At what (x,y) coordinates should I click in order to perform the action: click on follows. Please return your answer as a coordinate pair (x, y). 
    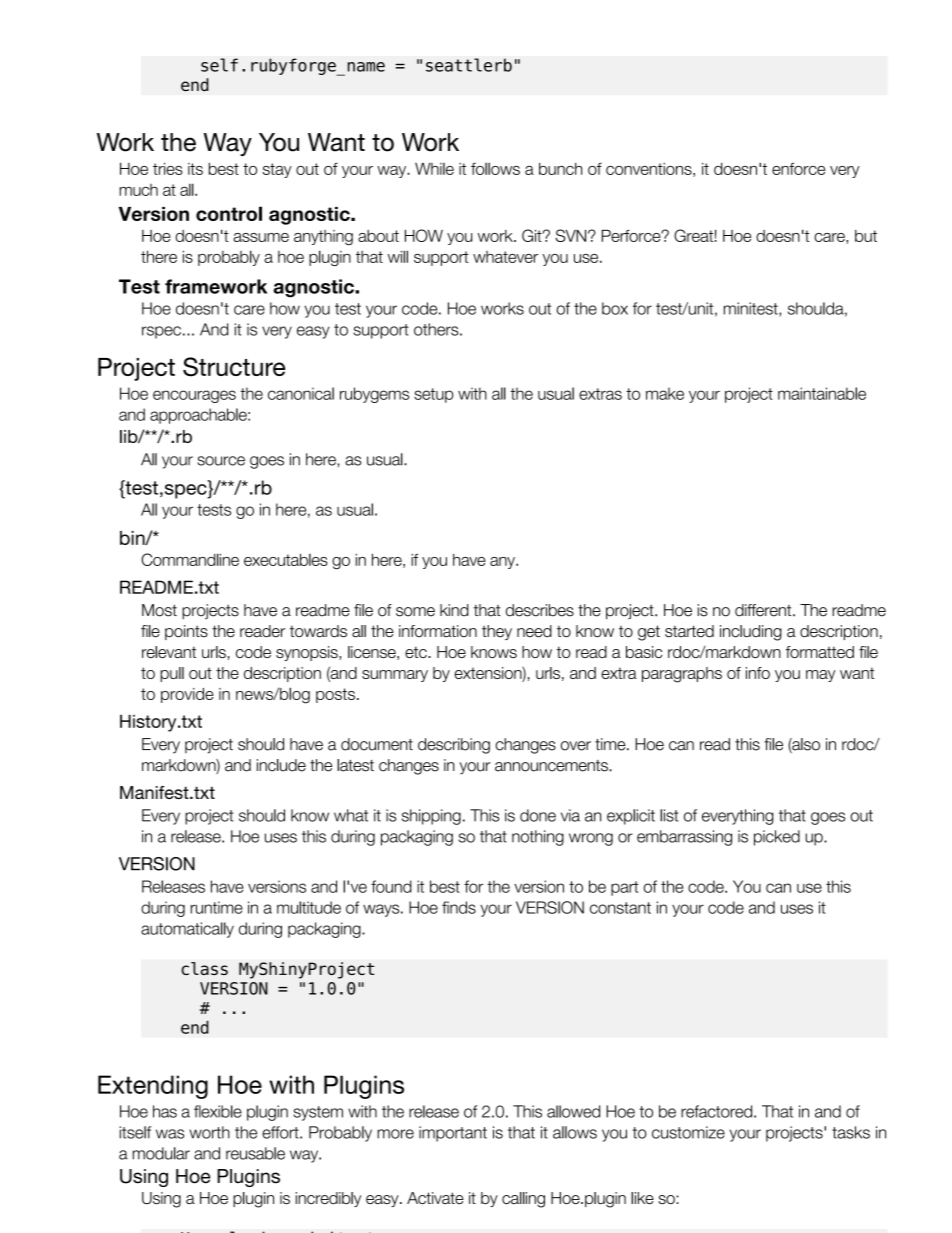
    Looking at the image, I should click on (495, 168).
